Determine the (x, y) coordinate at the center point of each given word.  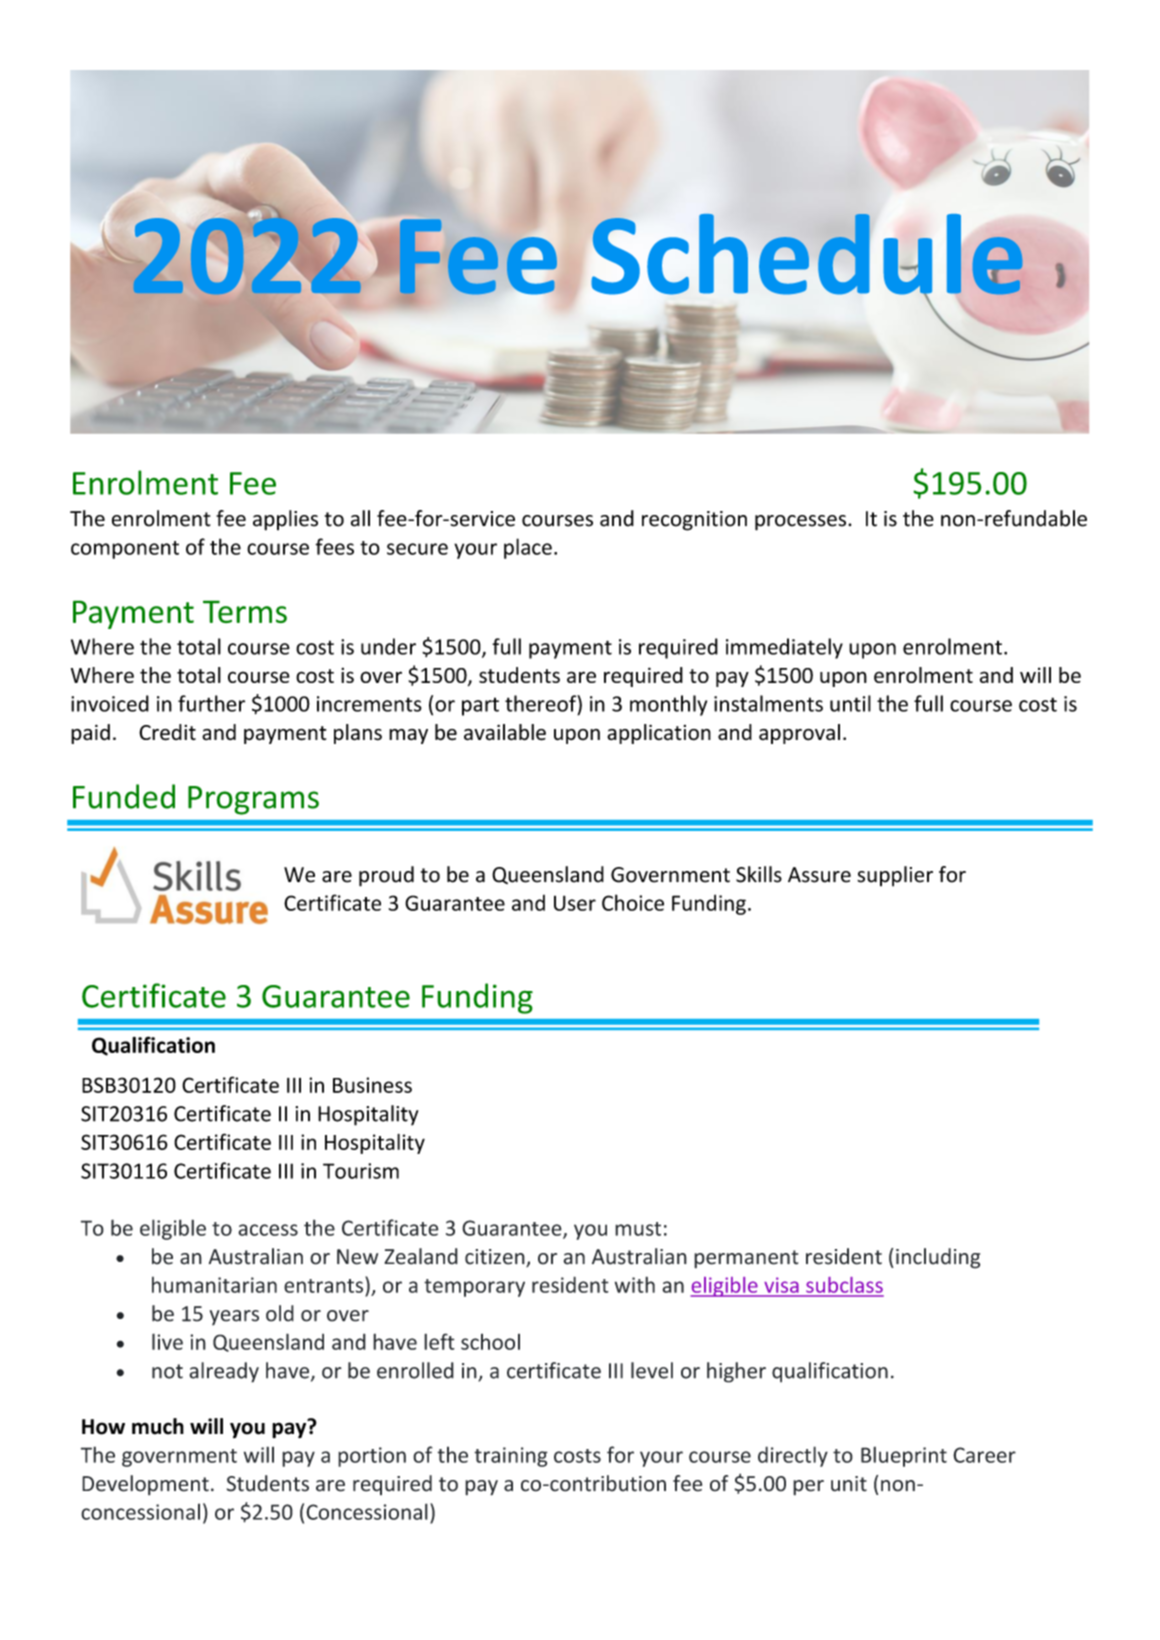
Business (372, 1085)
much (158, 1426)
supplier (895, 876)
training (511, 1457)
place (528, 548)
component (125, 550)
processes (802, 523)
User (575, 903)
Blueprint (904, 1456)
